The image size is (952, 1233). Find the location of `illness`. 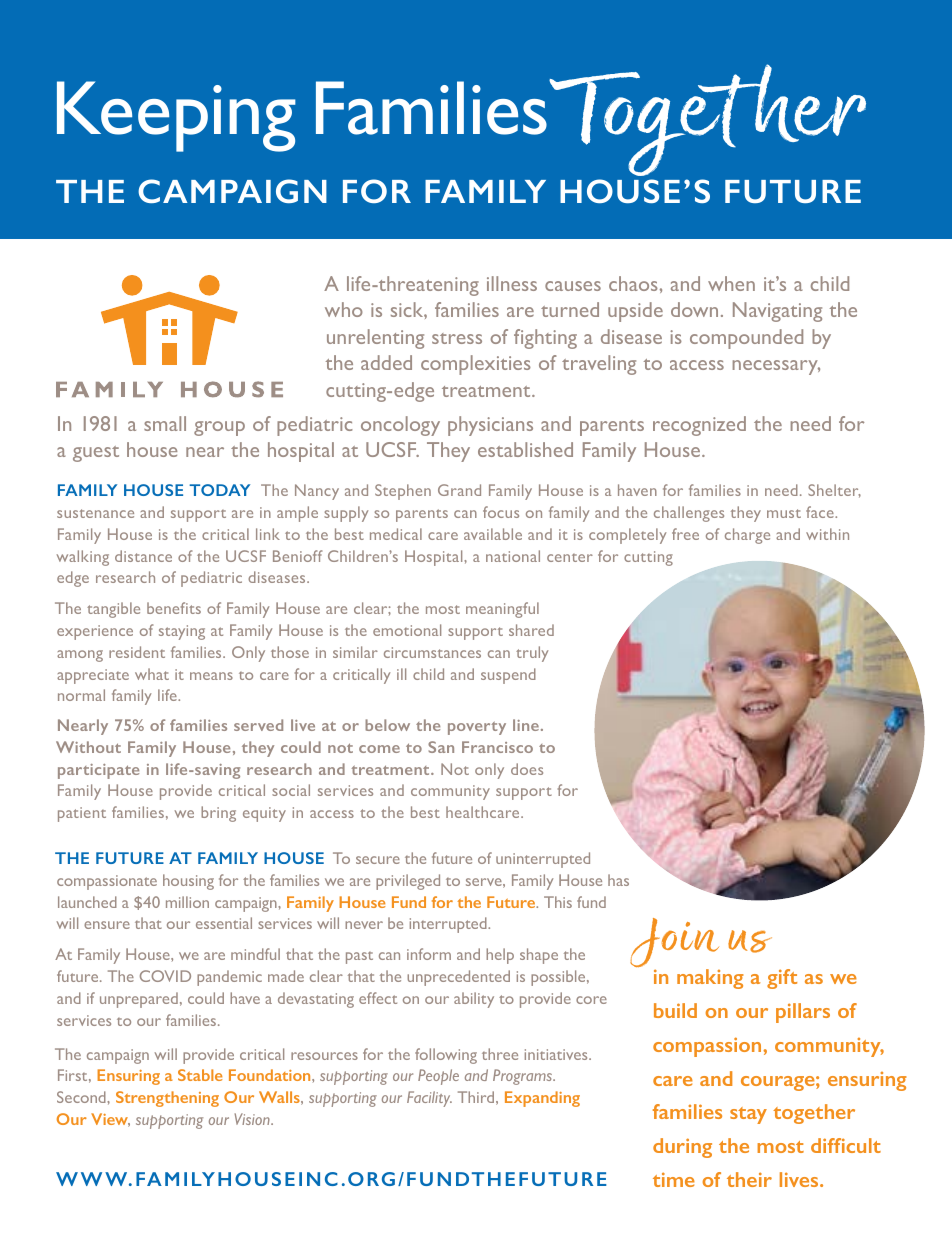

illness is located at coordinates (512, 283).
